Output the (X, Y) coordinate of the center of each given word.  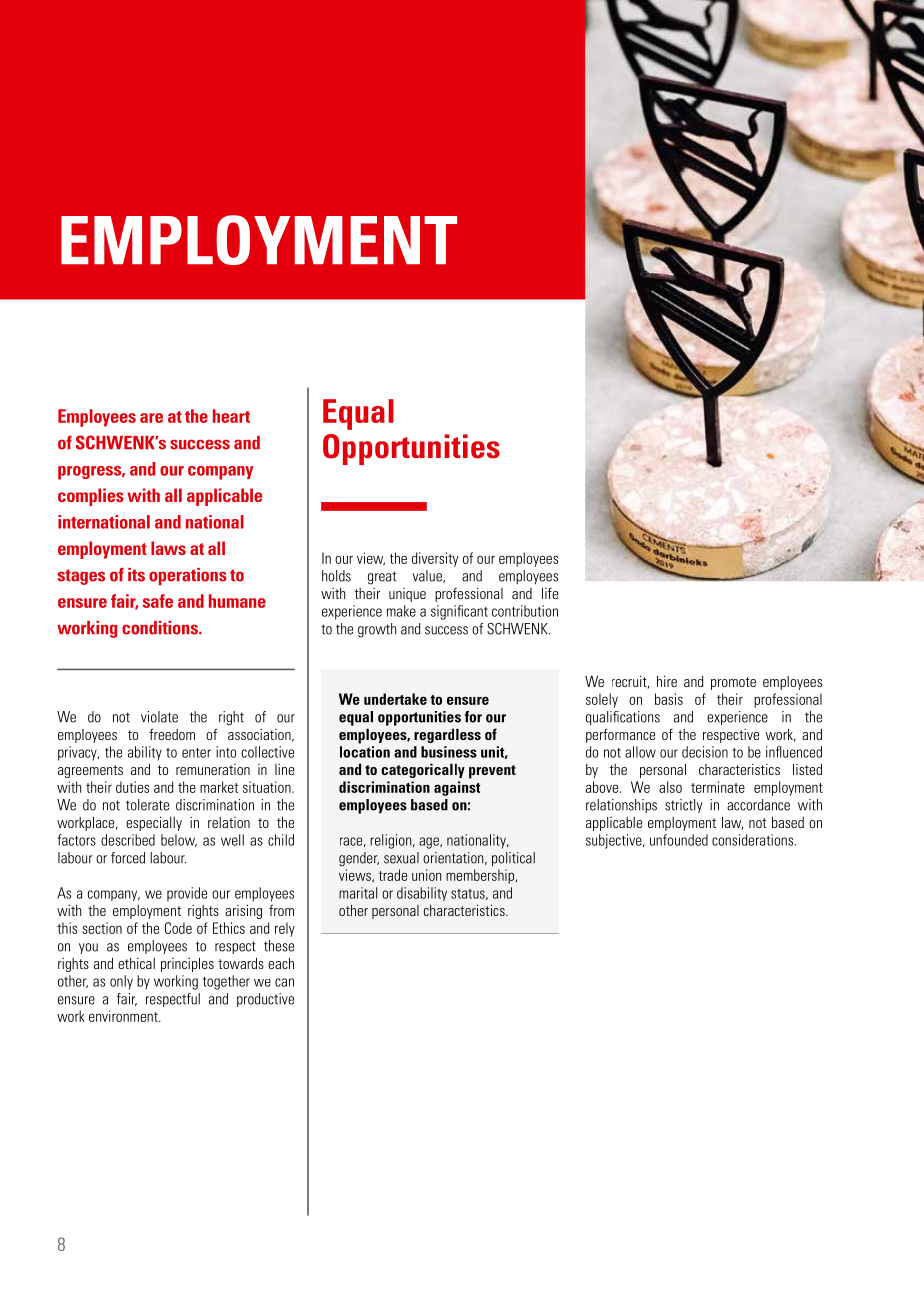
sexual (401, 858)
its (136, 575)
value (428, 576)
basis (669, 699)
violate (159, 717)
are (151, 418)
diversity (435, 559)
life (550, 593)
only (121, 982)
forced (128, 858)
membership (481, 876)
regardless (447, 735)
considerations (754, 840)
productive (265, 1000)
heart (231, 416)
